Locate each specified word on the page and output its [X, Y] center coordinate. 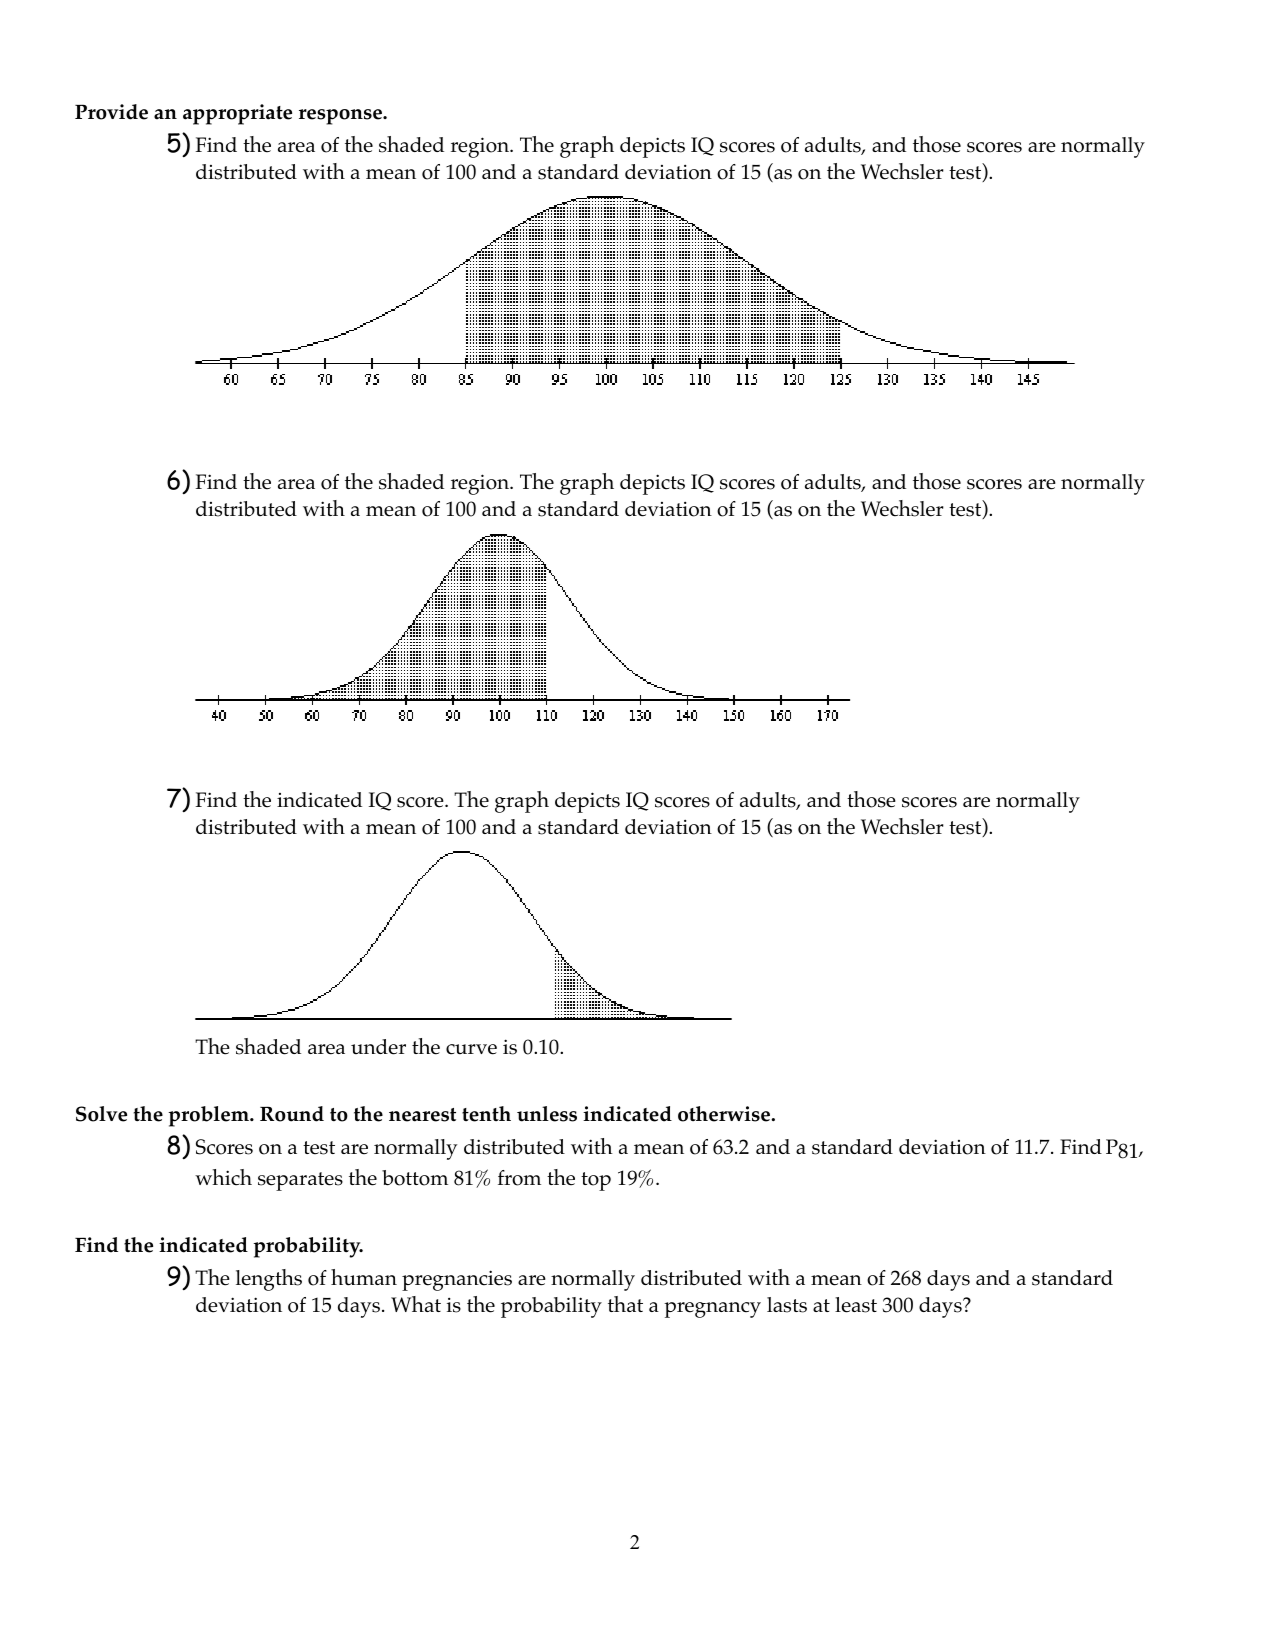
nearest [422, 1115]
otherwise [725, 1114]
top [596, 1181]
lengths [269, 1280]
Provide [111, 112]
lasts [787, 1305]
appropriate [237, 114]
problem [210, 1116]
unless [547, 1114]
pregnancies [457, 1280]
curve [471, 1049]
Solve [101, 1114]
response [341, 117]
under [378, 1047]
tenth [486, 1114]
